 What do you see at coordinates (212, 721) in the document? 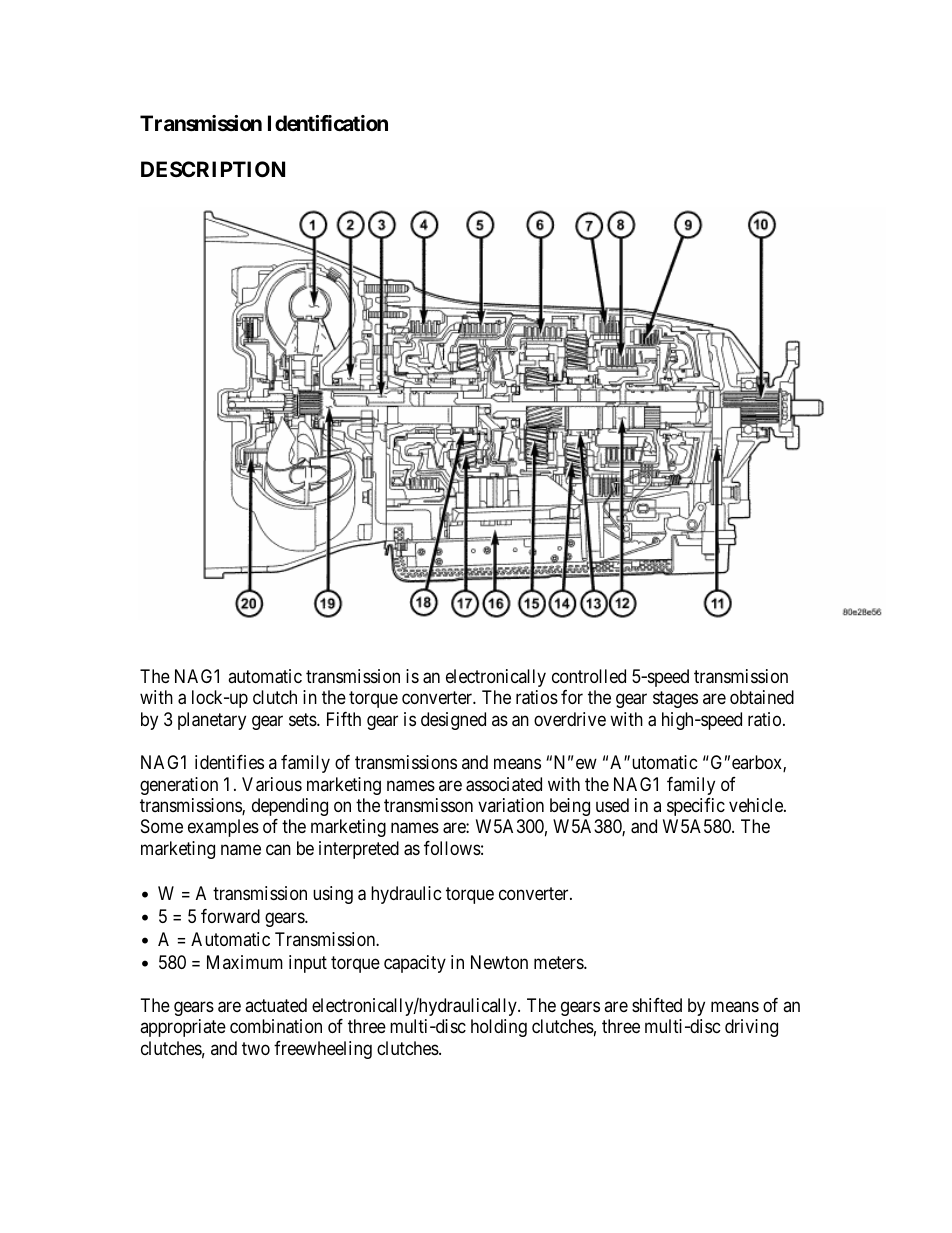
I see `planetary` at bounding box center [212, 721].
